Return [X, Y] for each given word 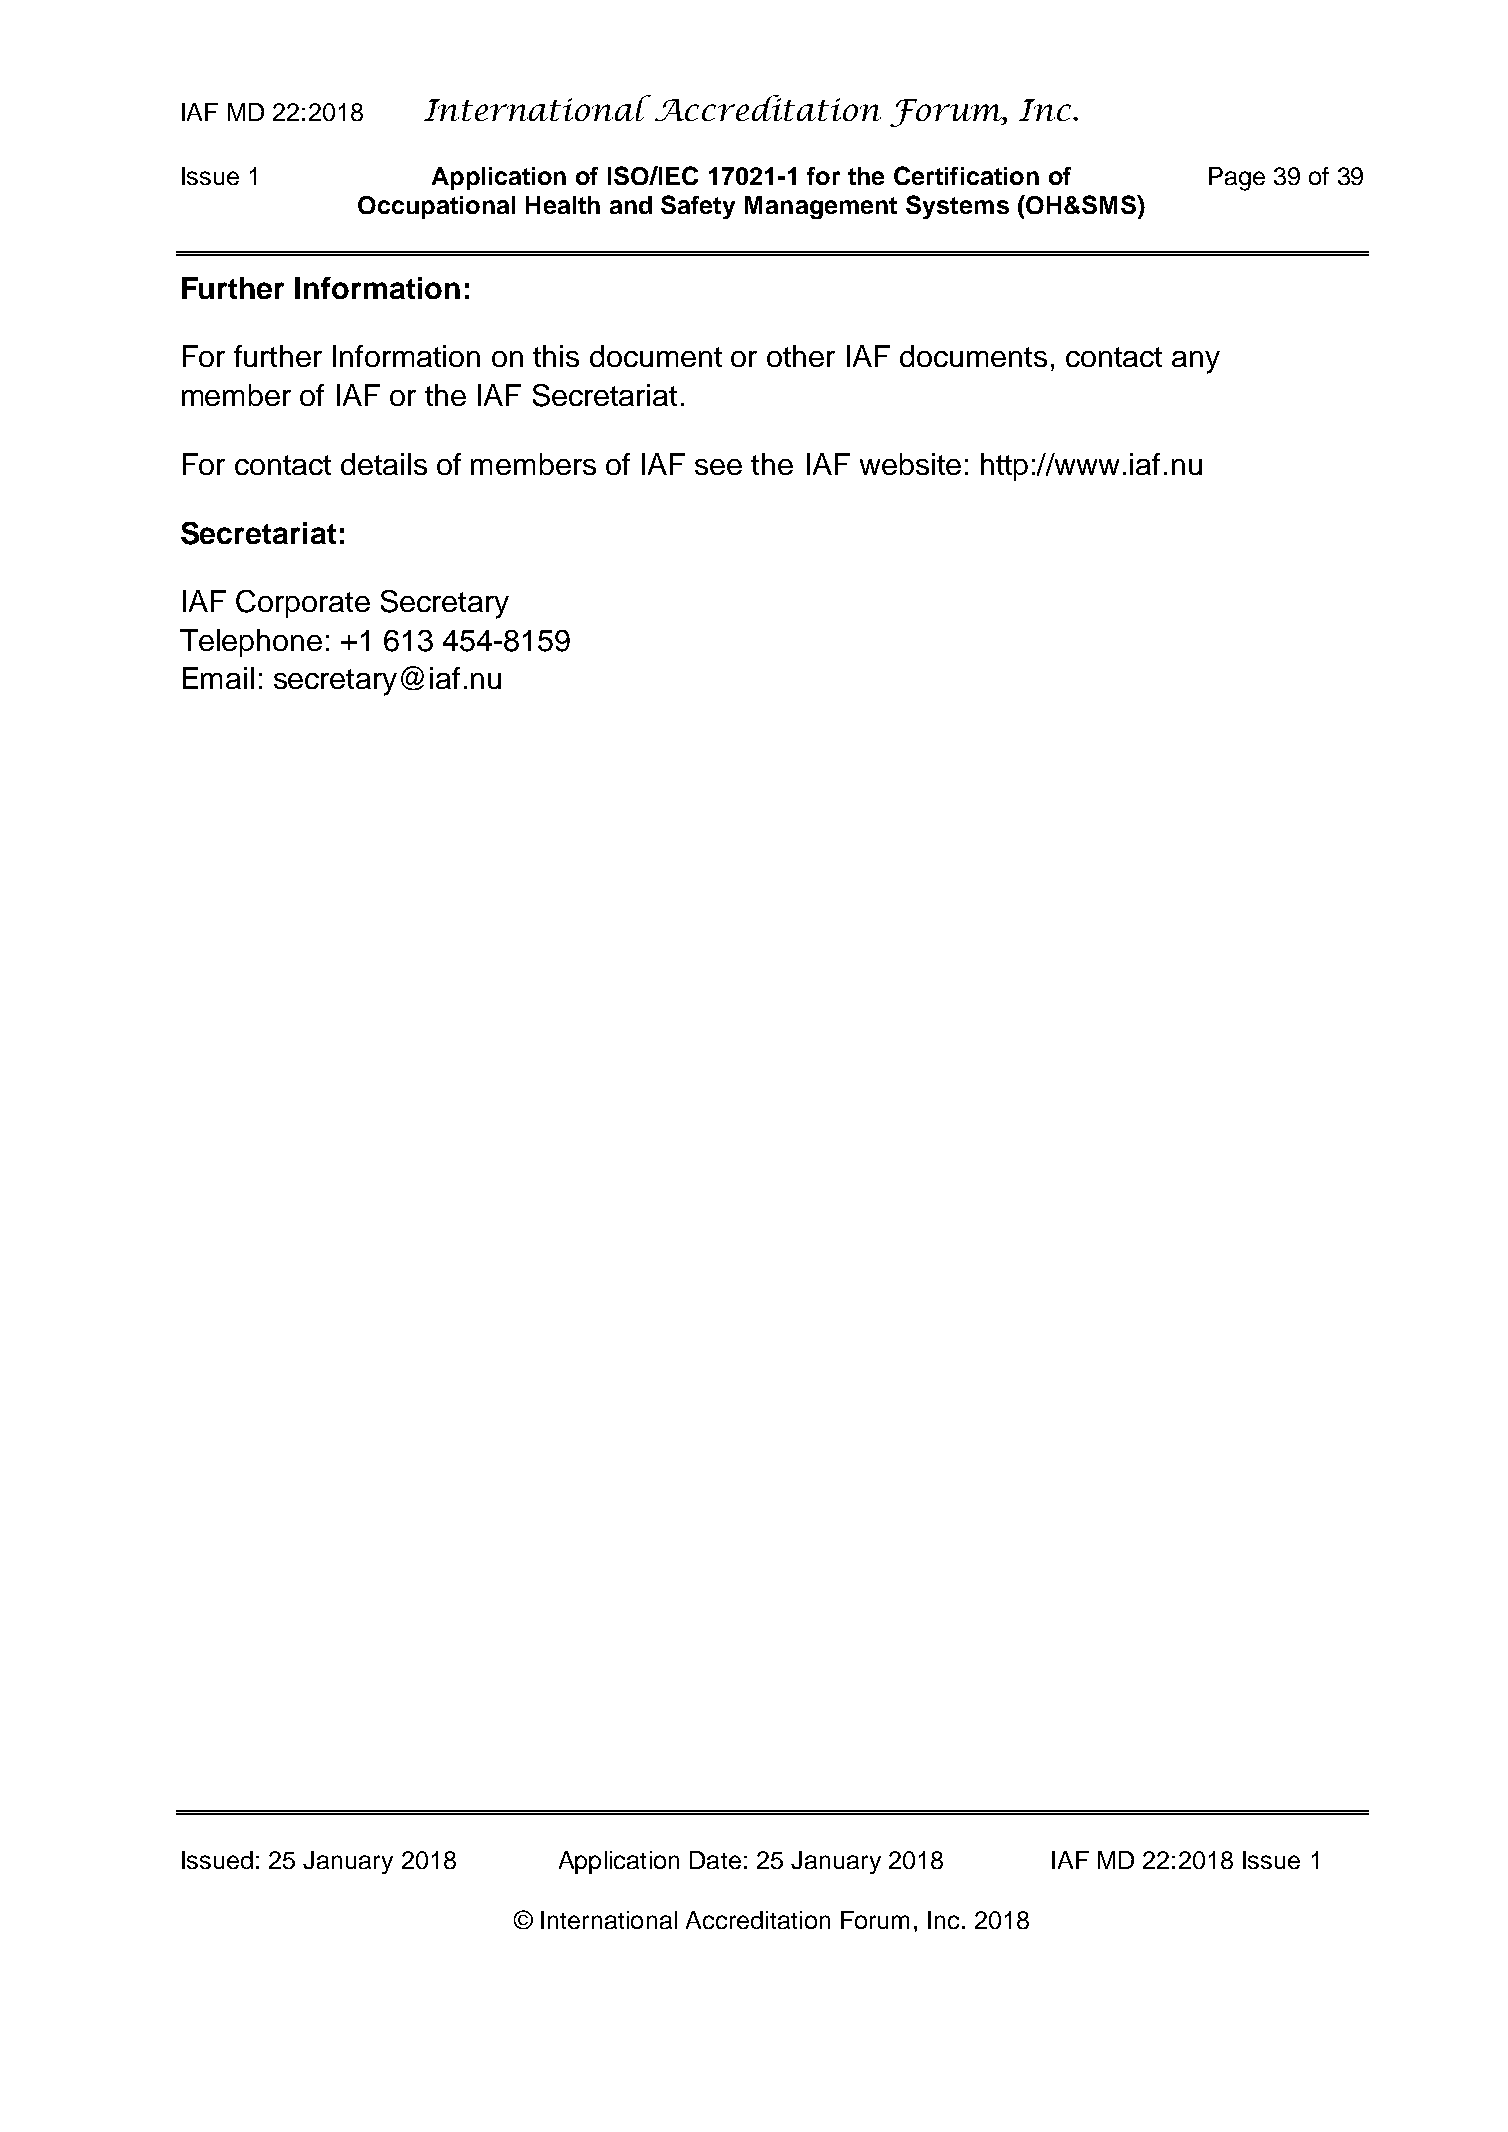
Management [821, 207]
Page [1237, 179]
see [718, 467]
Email [218, 678]
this [556, 356]
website [910, 464]
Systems [957, 207]
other [801, 356]
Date [715, 1860]
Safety [698, 207]
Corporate [303, 604]
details [384, 464]
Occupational [436, 207]
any [1196, 362]
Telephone [251, 643]
